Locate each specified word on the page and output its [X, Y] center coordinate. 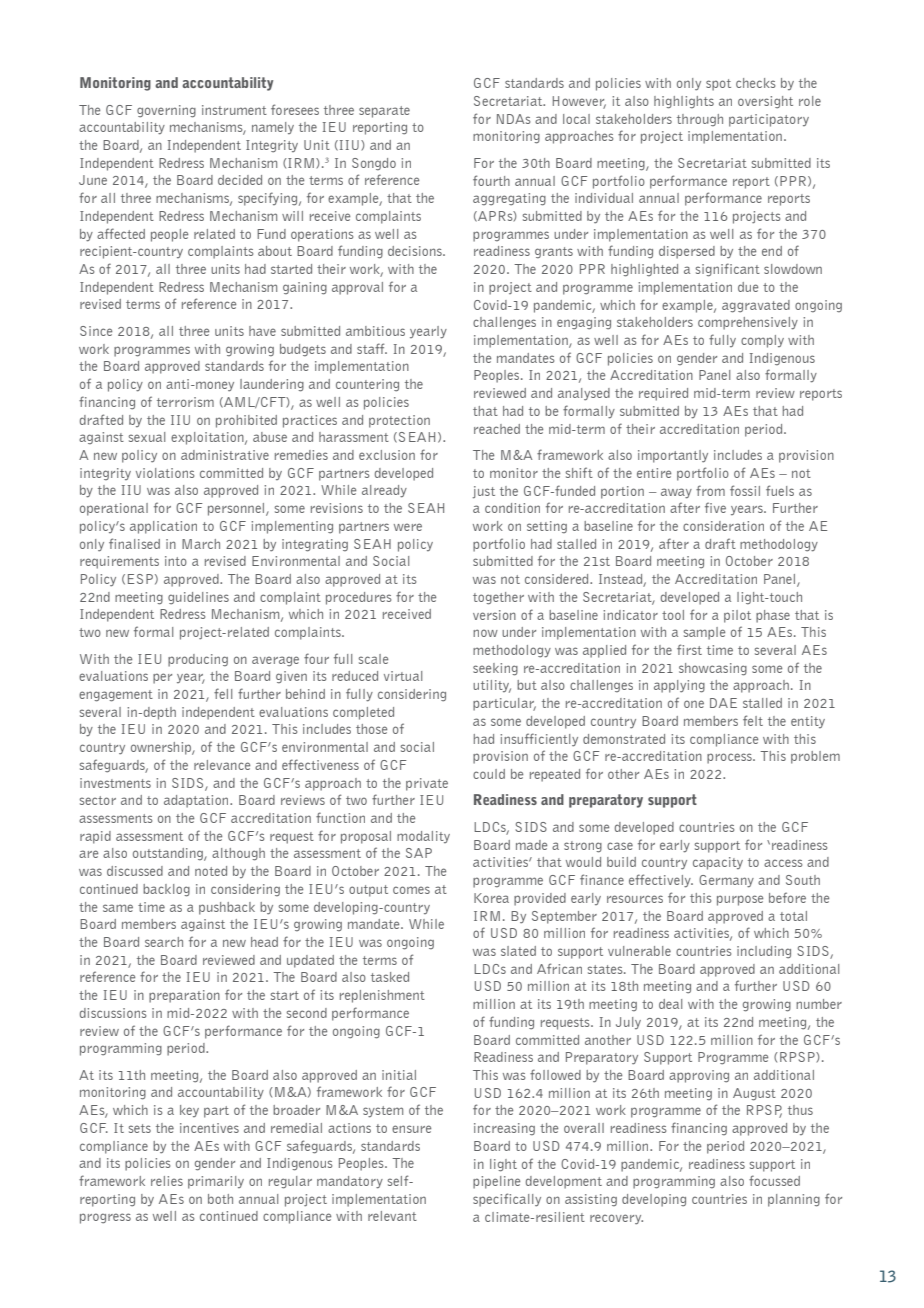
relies [167, 1181]
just [484, 492]
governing [166, 111]
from [710, 490]
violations [165, 473]
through [700, 120]
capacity [718, 863]
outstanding [169, 854]
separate [384, 112]
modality [423, 837]
